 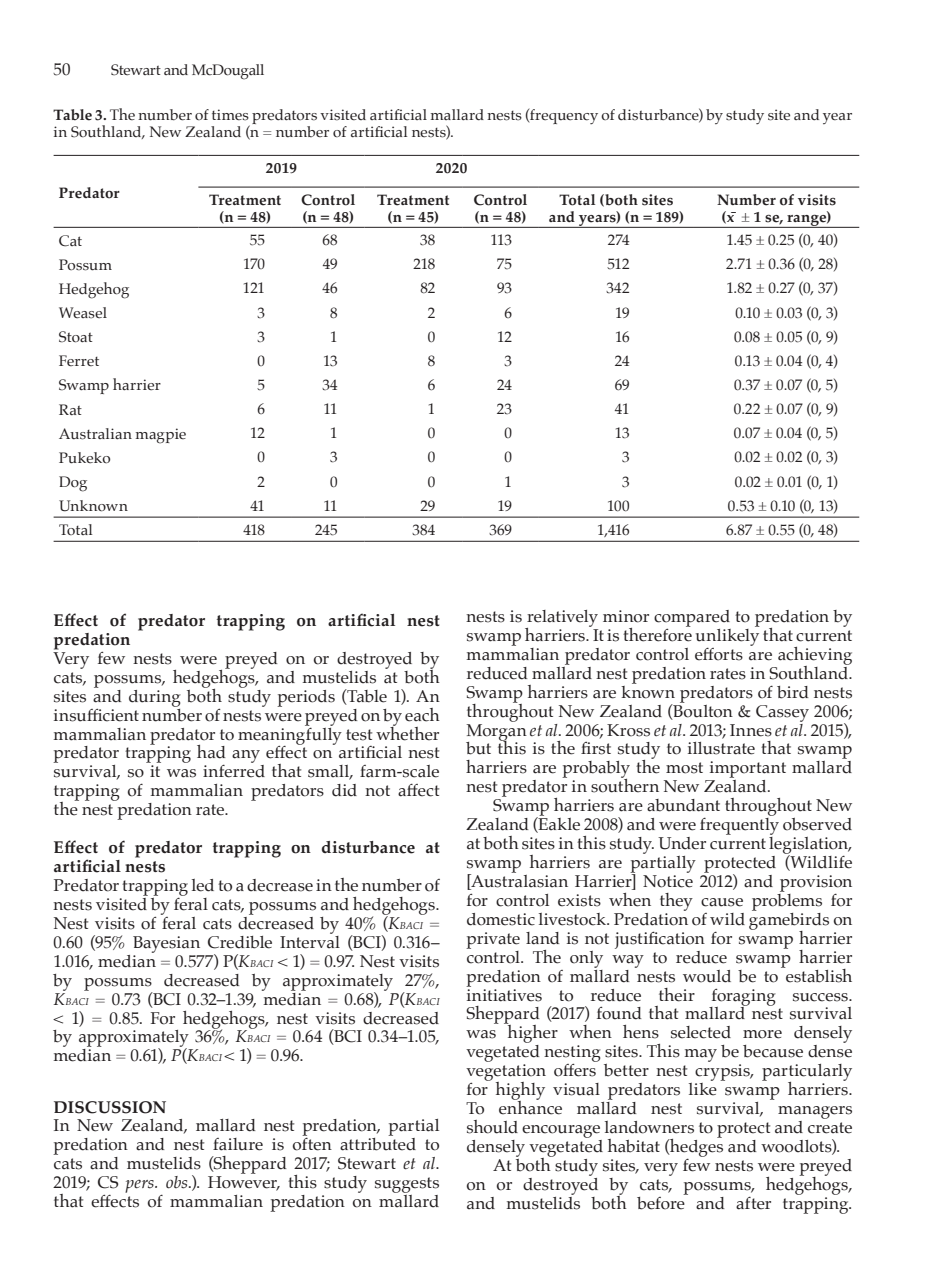 I want to click on pers, so click(x=140, y=1186).
